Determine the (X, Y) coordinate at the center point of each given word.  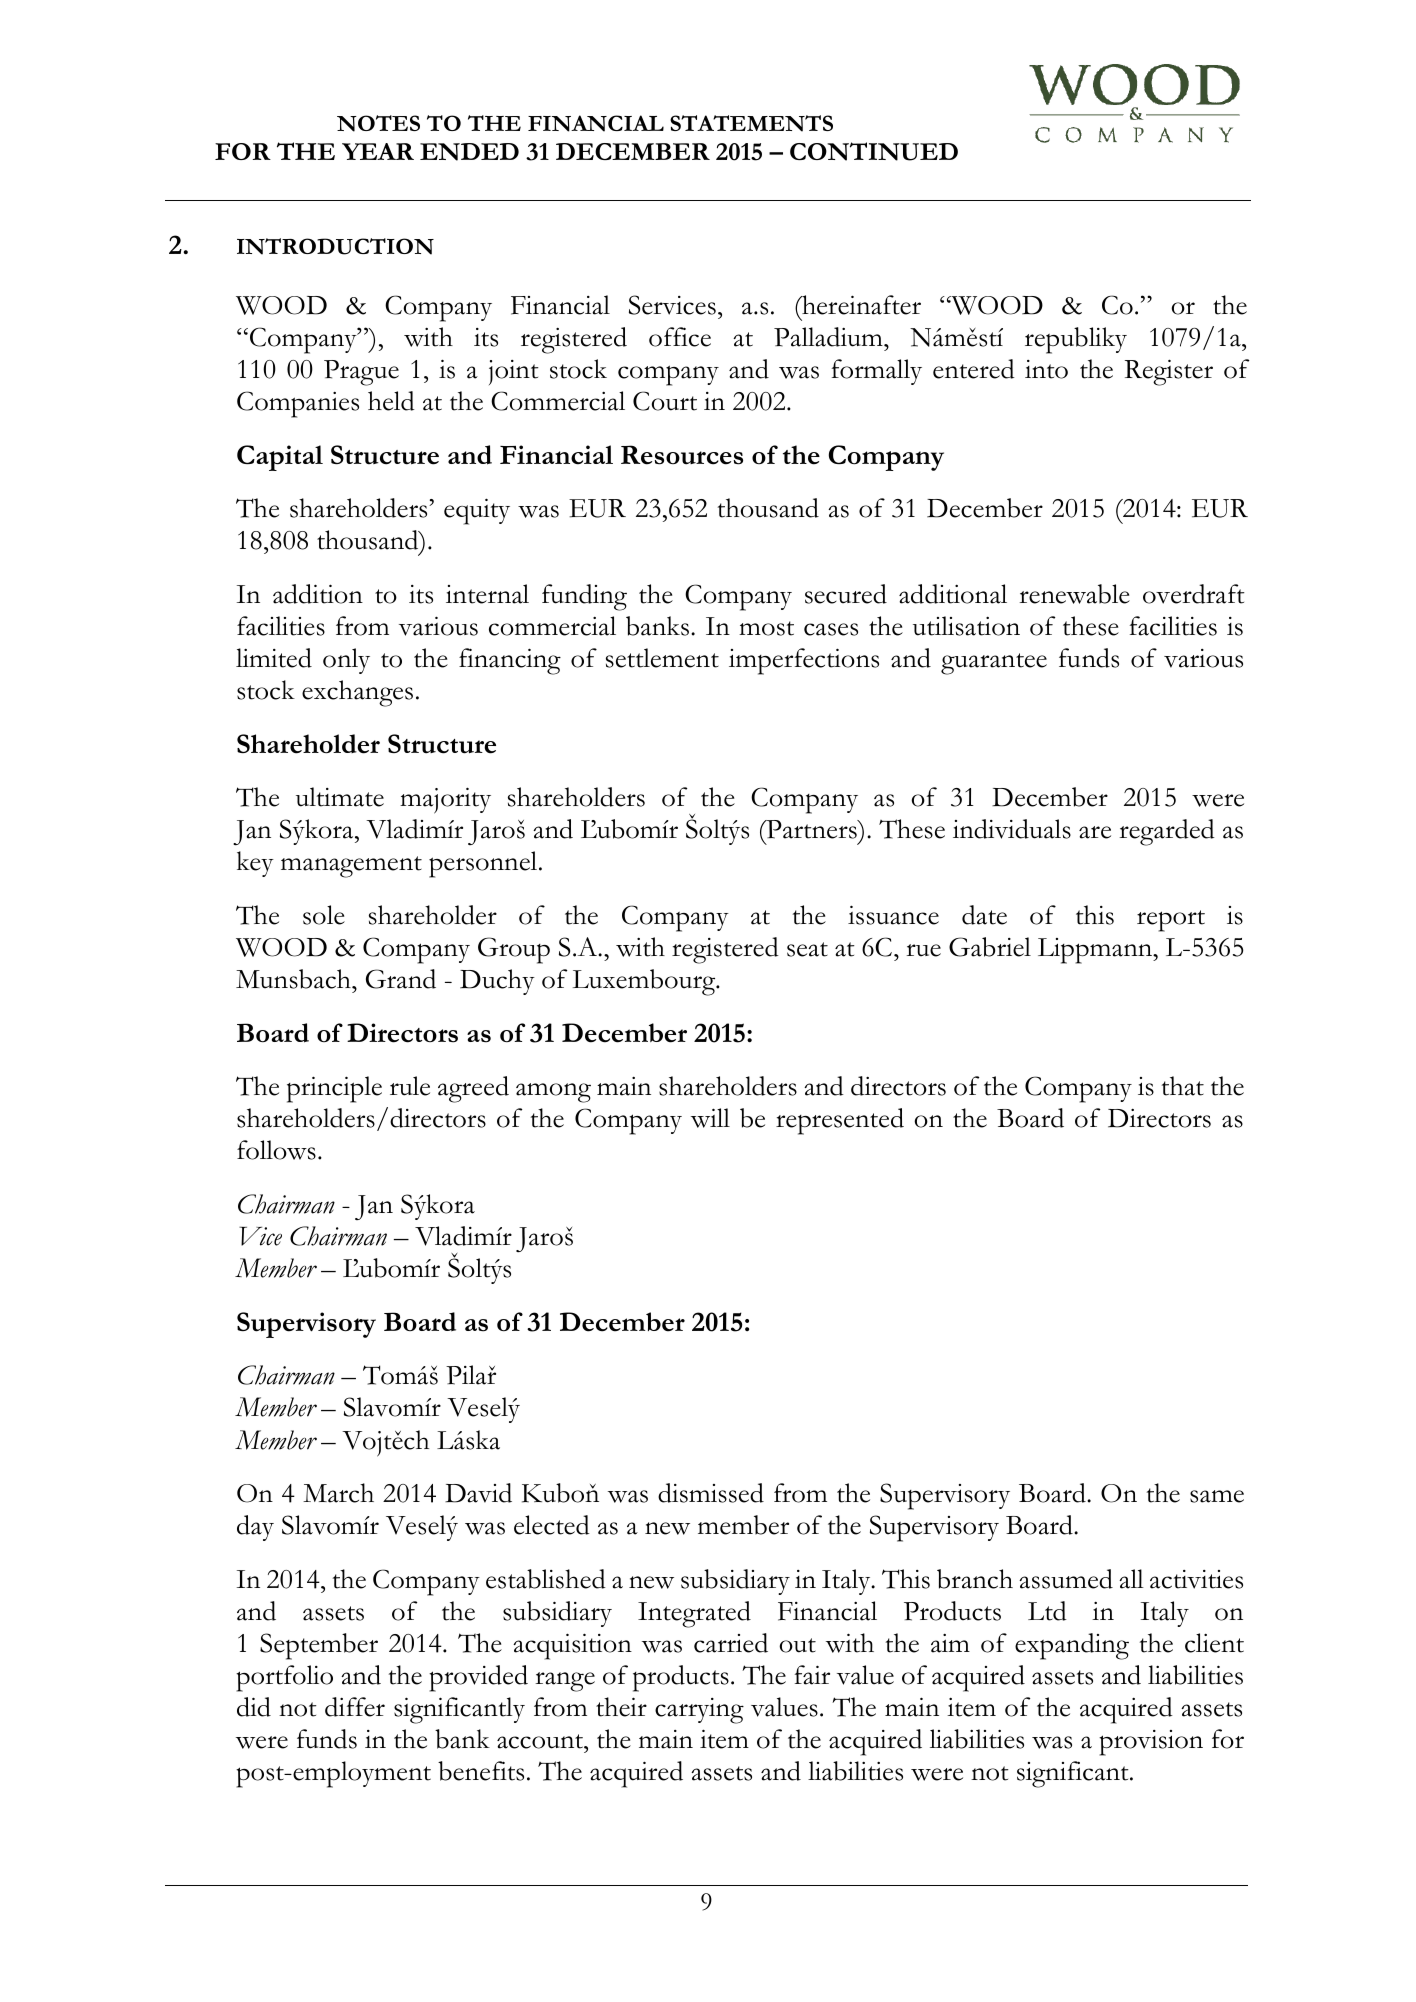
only (346, 661)
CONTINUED (874, 151)
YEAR (378, 151)
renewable (1074, 594)
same (1217, 1496)
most (766, 628)
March (338, 1493)
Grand (401, 979)
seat (807, 949)
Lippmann (1096, 951)
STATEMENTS (751, 123)
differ (355, 1707)
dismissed (711, 1493)
